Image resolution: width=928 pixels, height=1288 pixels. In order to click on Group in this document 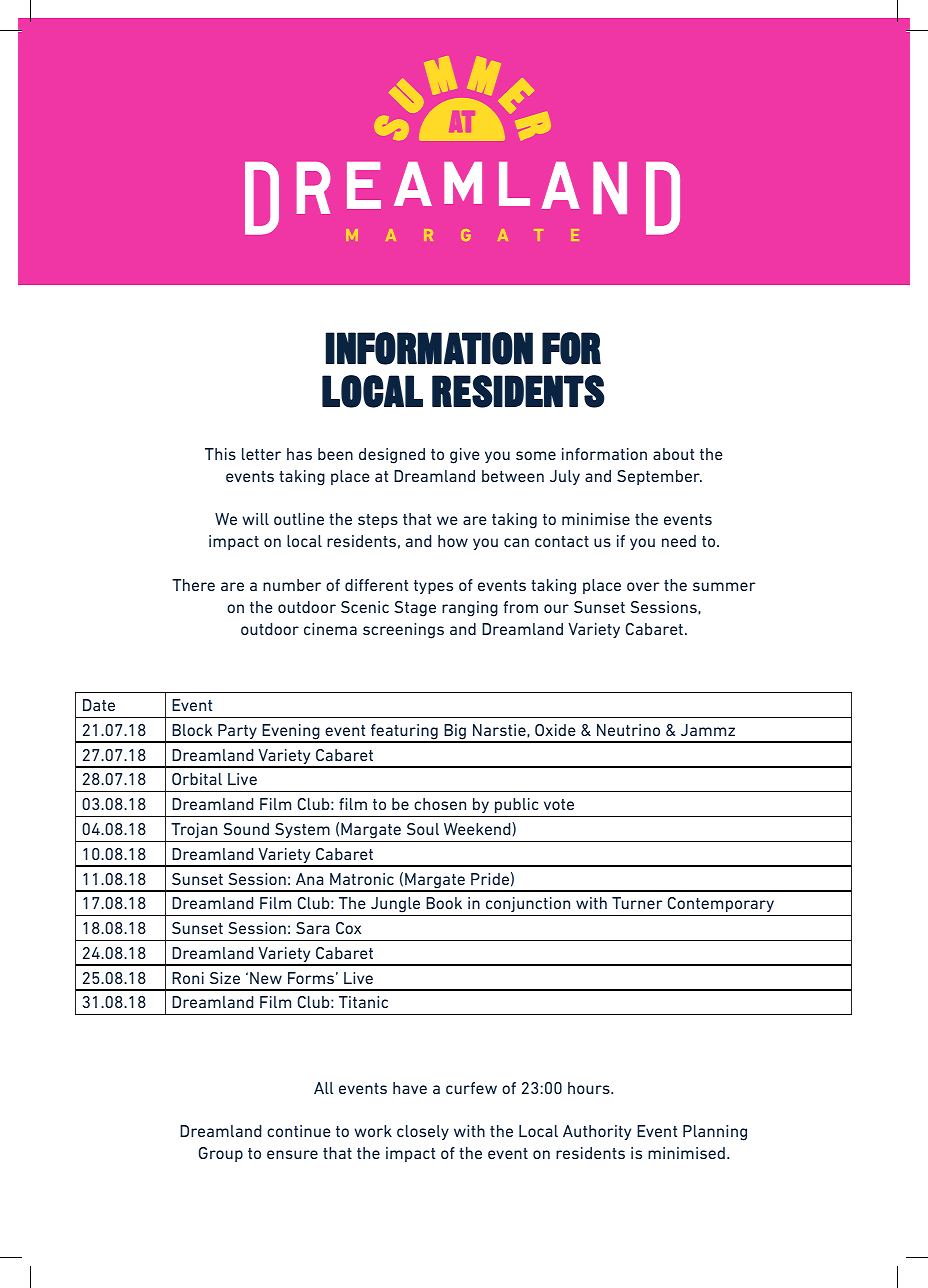, I will do `click(221, 1154)`.
